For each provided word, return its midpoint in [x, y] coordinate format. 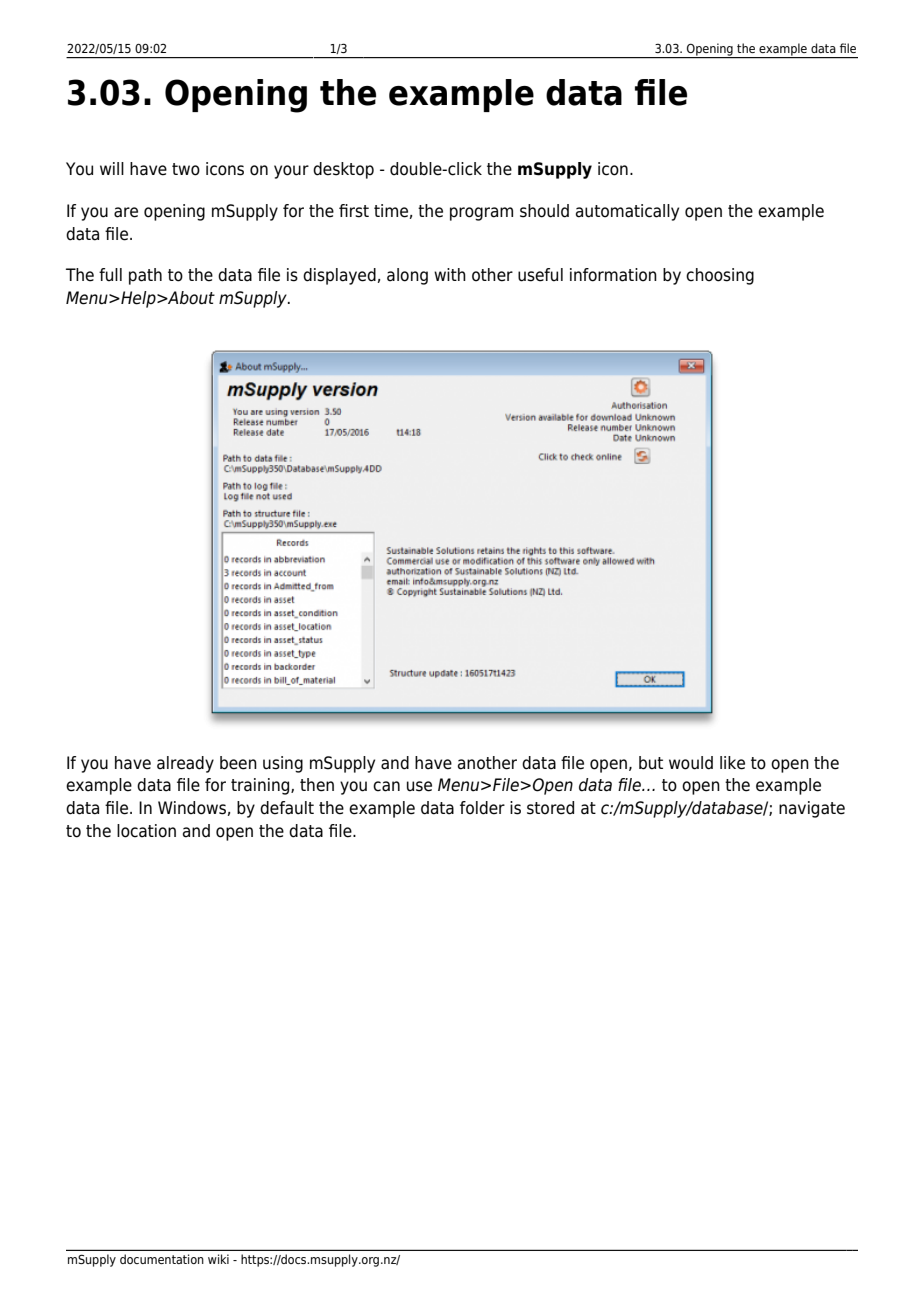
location [146, 831]
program [481, 214]
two [186, 169]
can [386, 786]
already [185, 764]
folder [482, 808]
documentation [162, 1259]
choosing [720, 276]
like [732, 763]
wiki [218, 1259]
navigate [812, 809]
